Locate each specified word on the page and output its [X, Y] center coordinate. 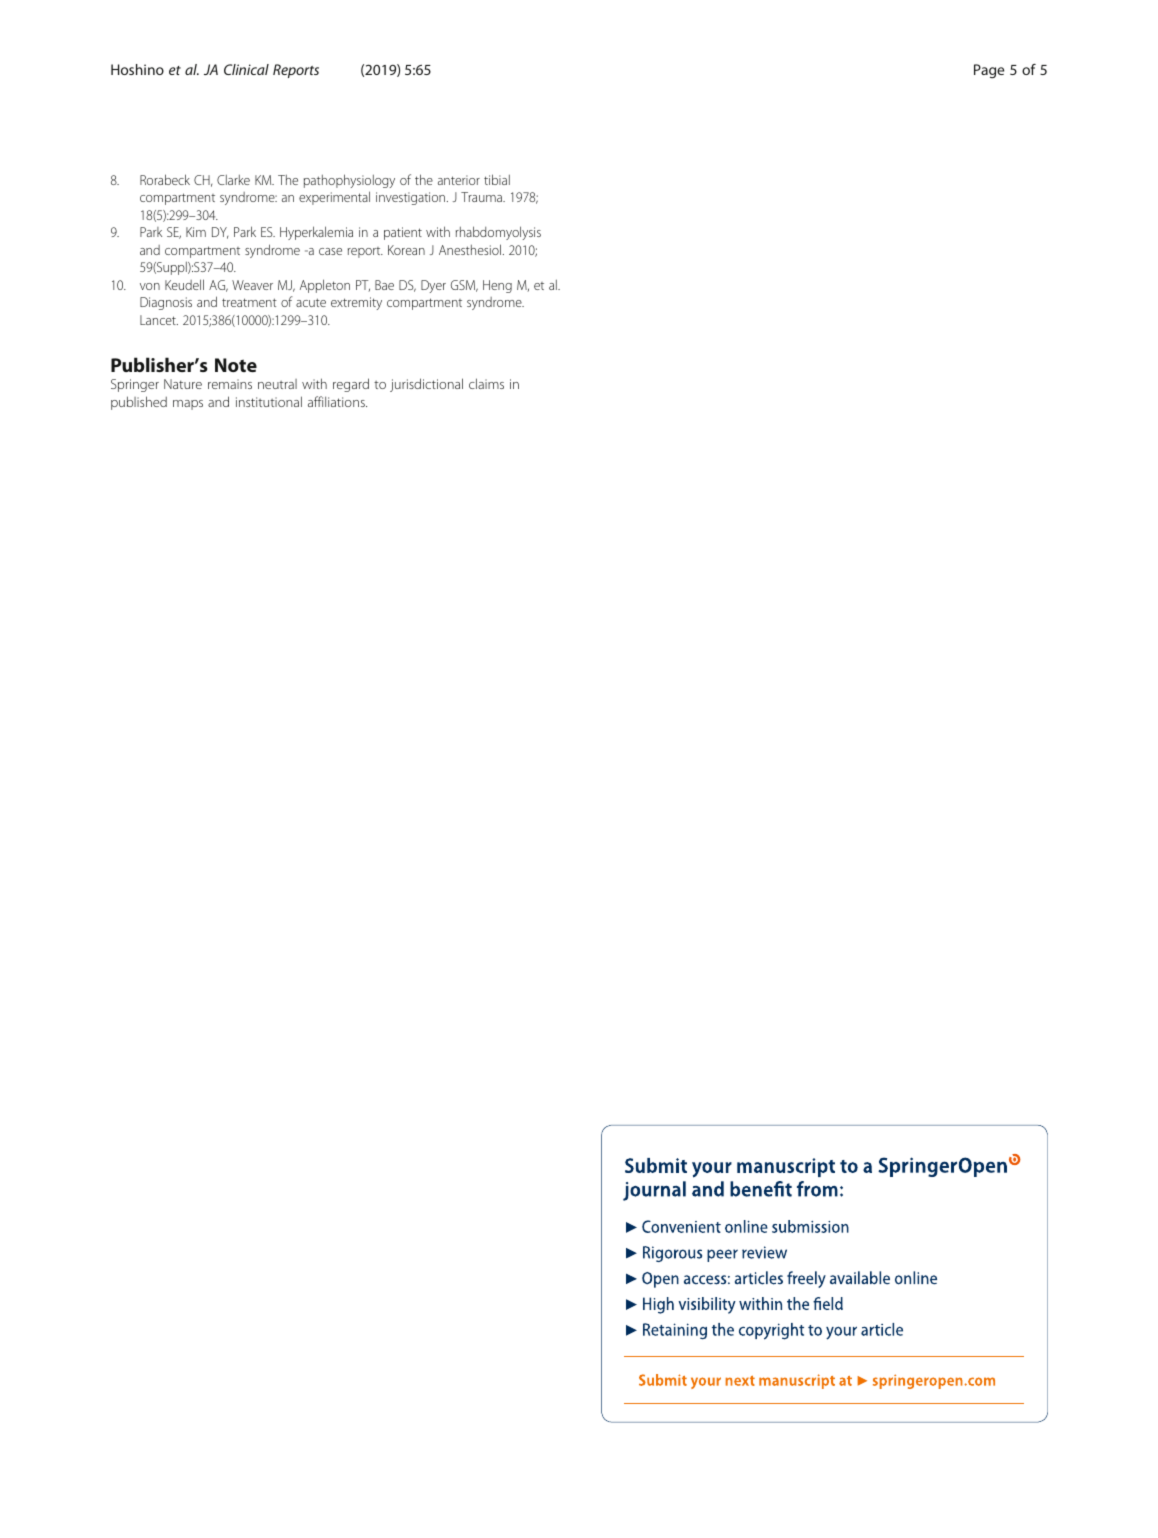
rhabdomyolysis [498, 233]
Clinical [246, 69]
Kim [196, 232]
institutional [269, 401]
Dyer [433, 286]
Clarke [233, 180]
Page [989, 71]
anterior [459, 180]
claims [486, 383]
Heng [497, 286]
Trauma [482, 197]
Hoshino [137, 69]
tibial [497, 179]
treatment [249, 302]
